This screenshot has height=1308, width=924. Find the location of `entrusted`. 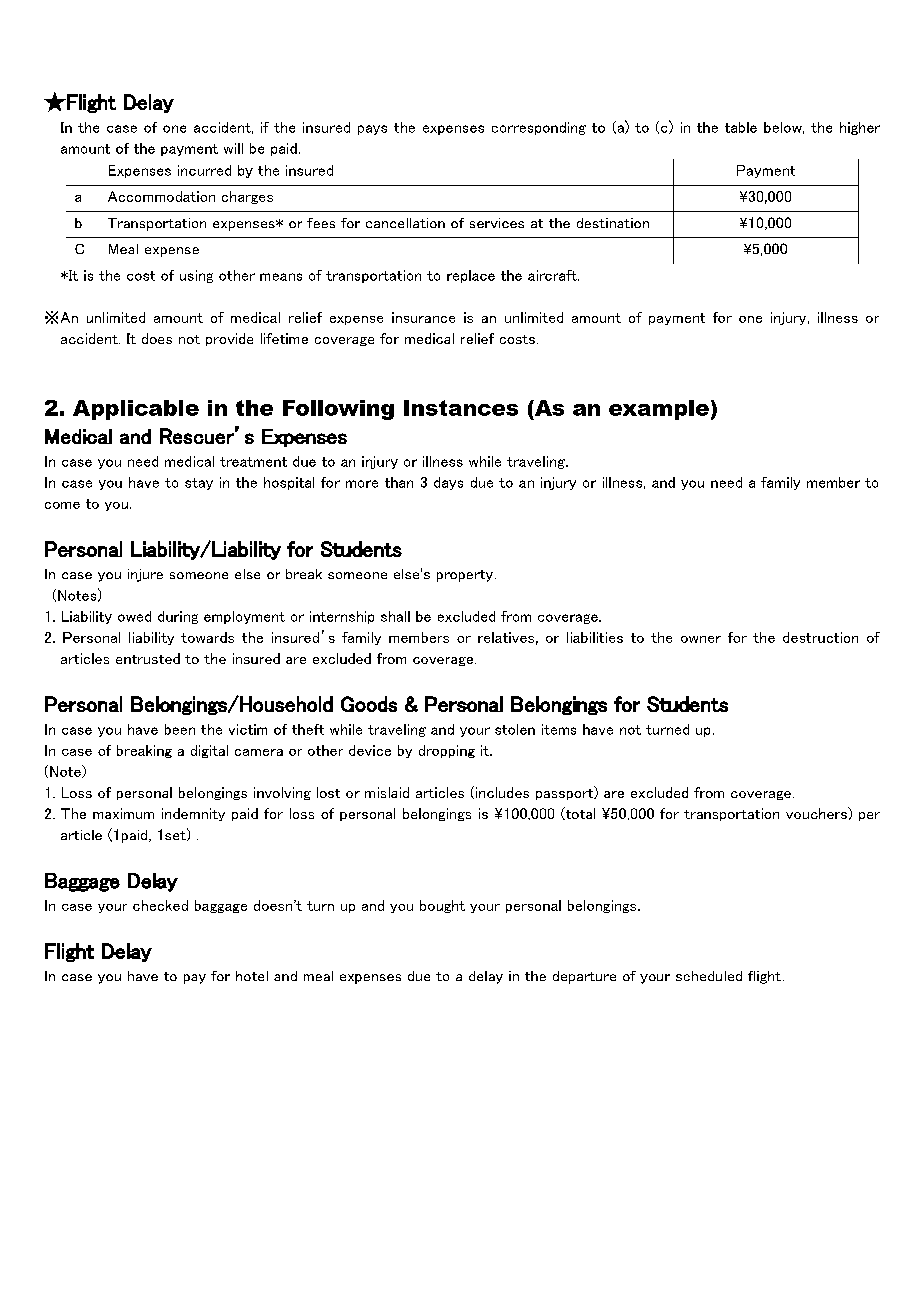

entrusted is located at coordinates (148, 658).
